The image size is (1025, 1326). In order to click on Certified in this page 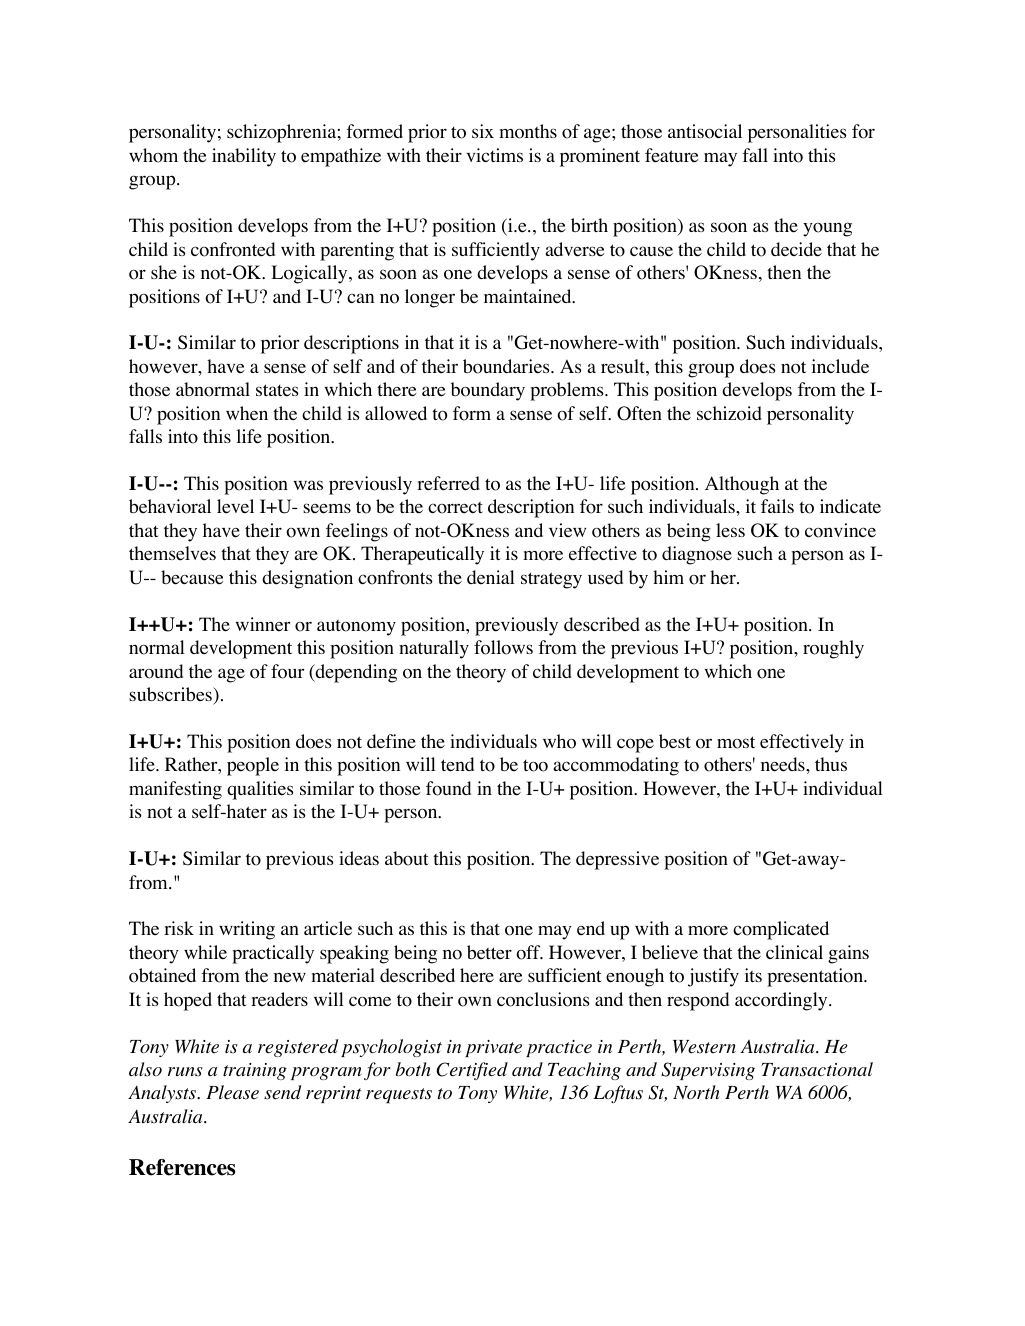, I will do `click(472, 1071)`.
